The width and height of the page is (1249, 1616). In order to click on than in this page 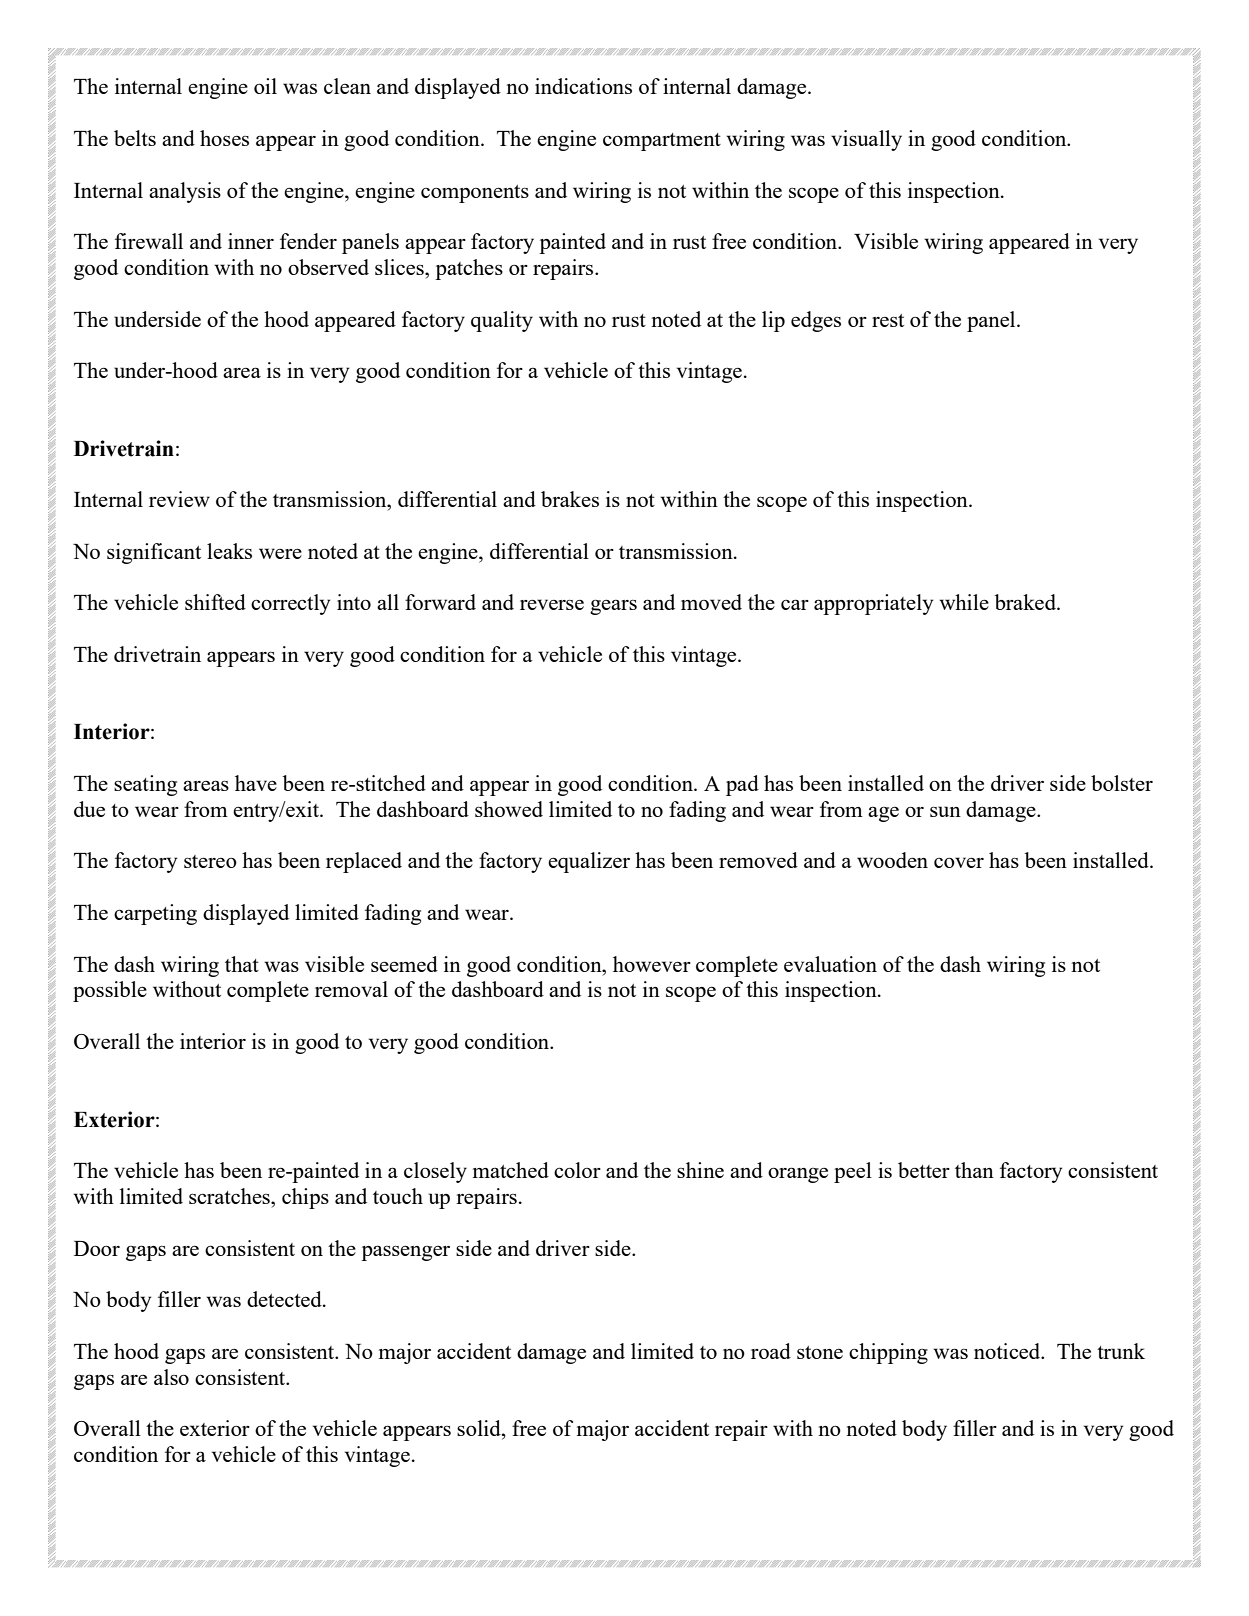, I will do `click(974, 1170)`.
